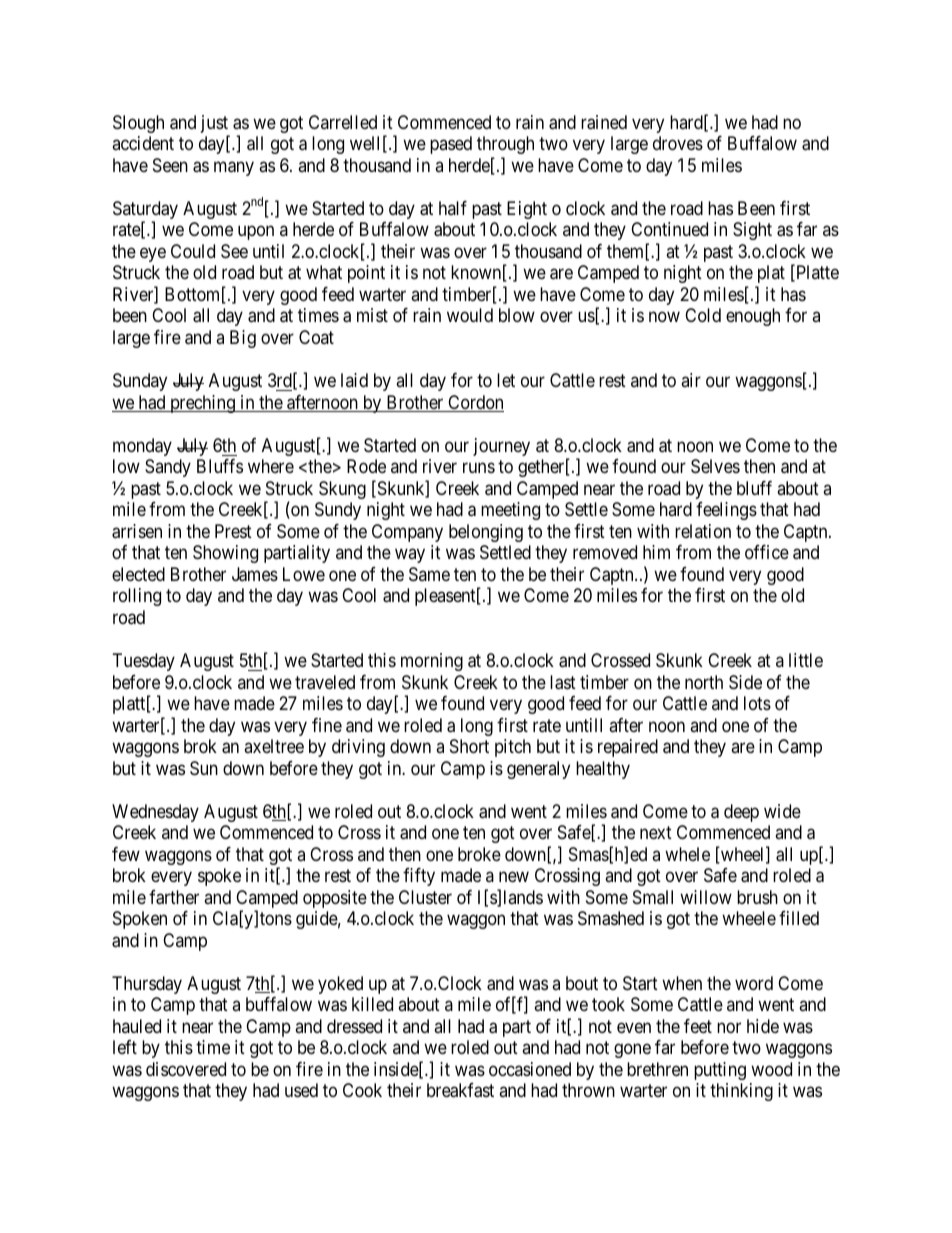 The height and width of the screenshot is (1233, 952). What do you see at coordinates (720, 1071) in the screenshot?
I see `putting` at bounding box center [720, 1071].
